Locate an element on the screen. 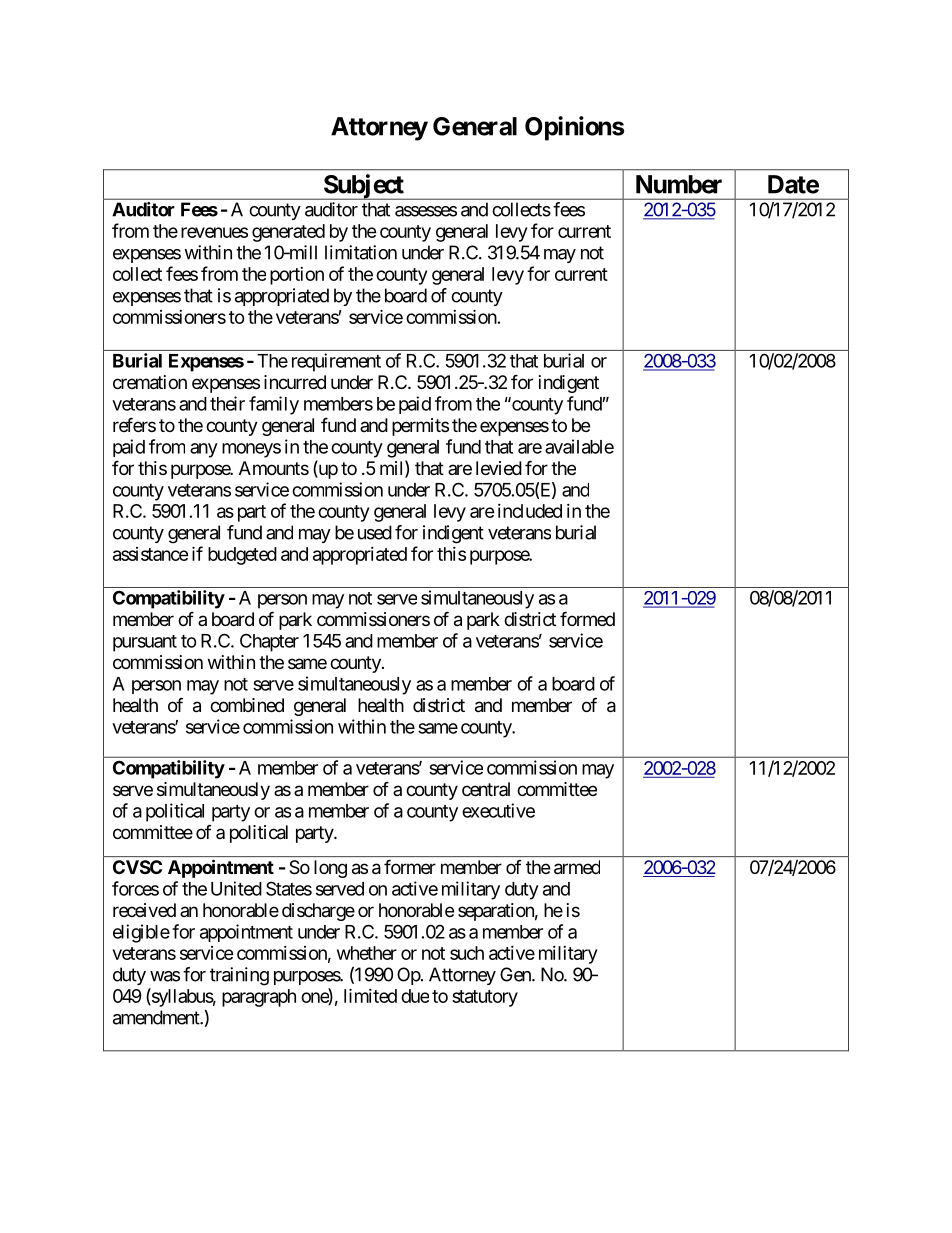  training is located at coordinates (239, 976).
